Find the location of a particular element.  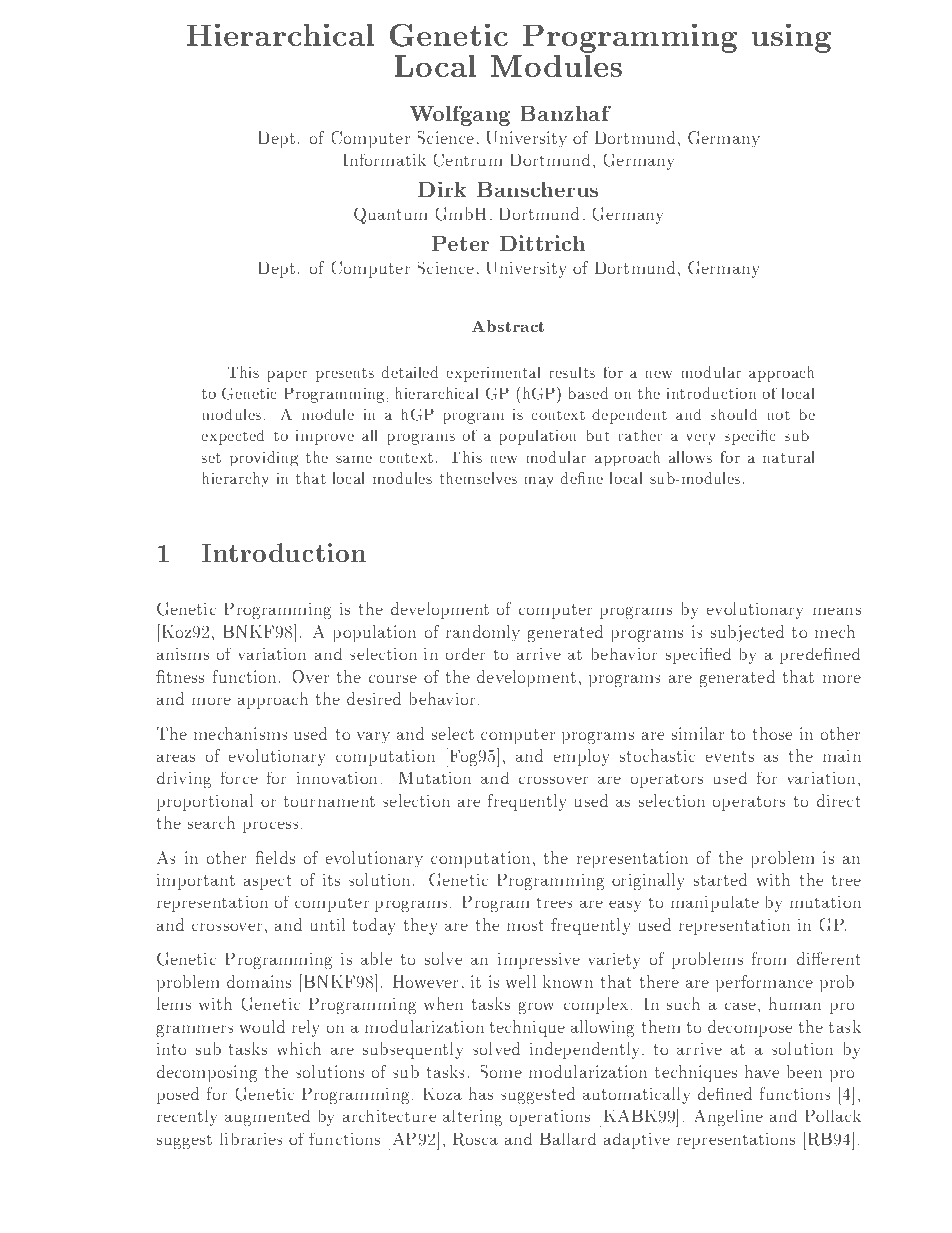

Wolfgang is located at coordinates (460, 116).
